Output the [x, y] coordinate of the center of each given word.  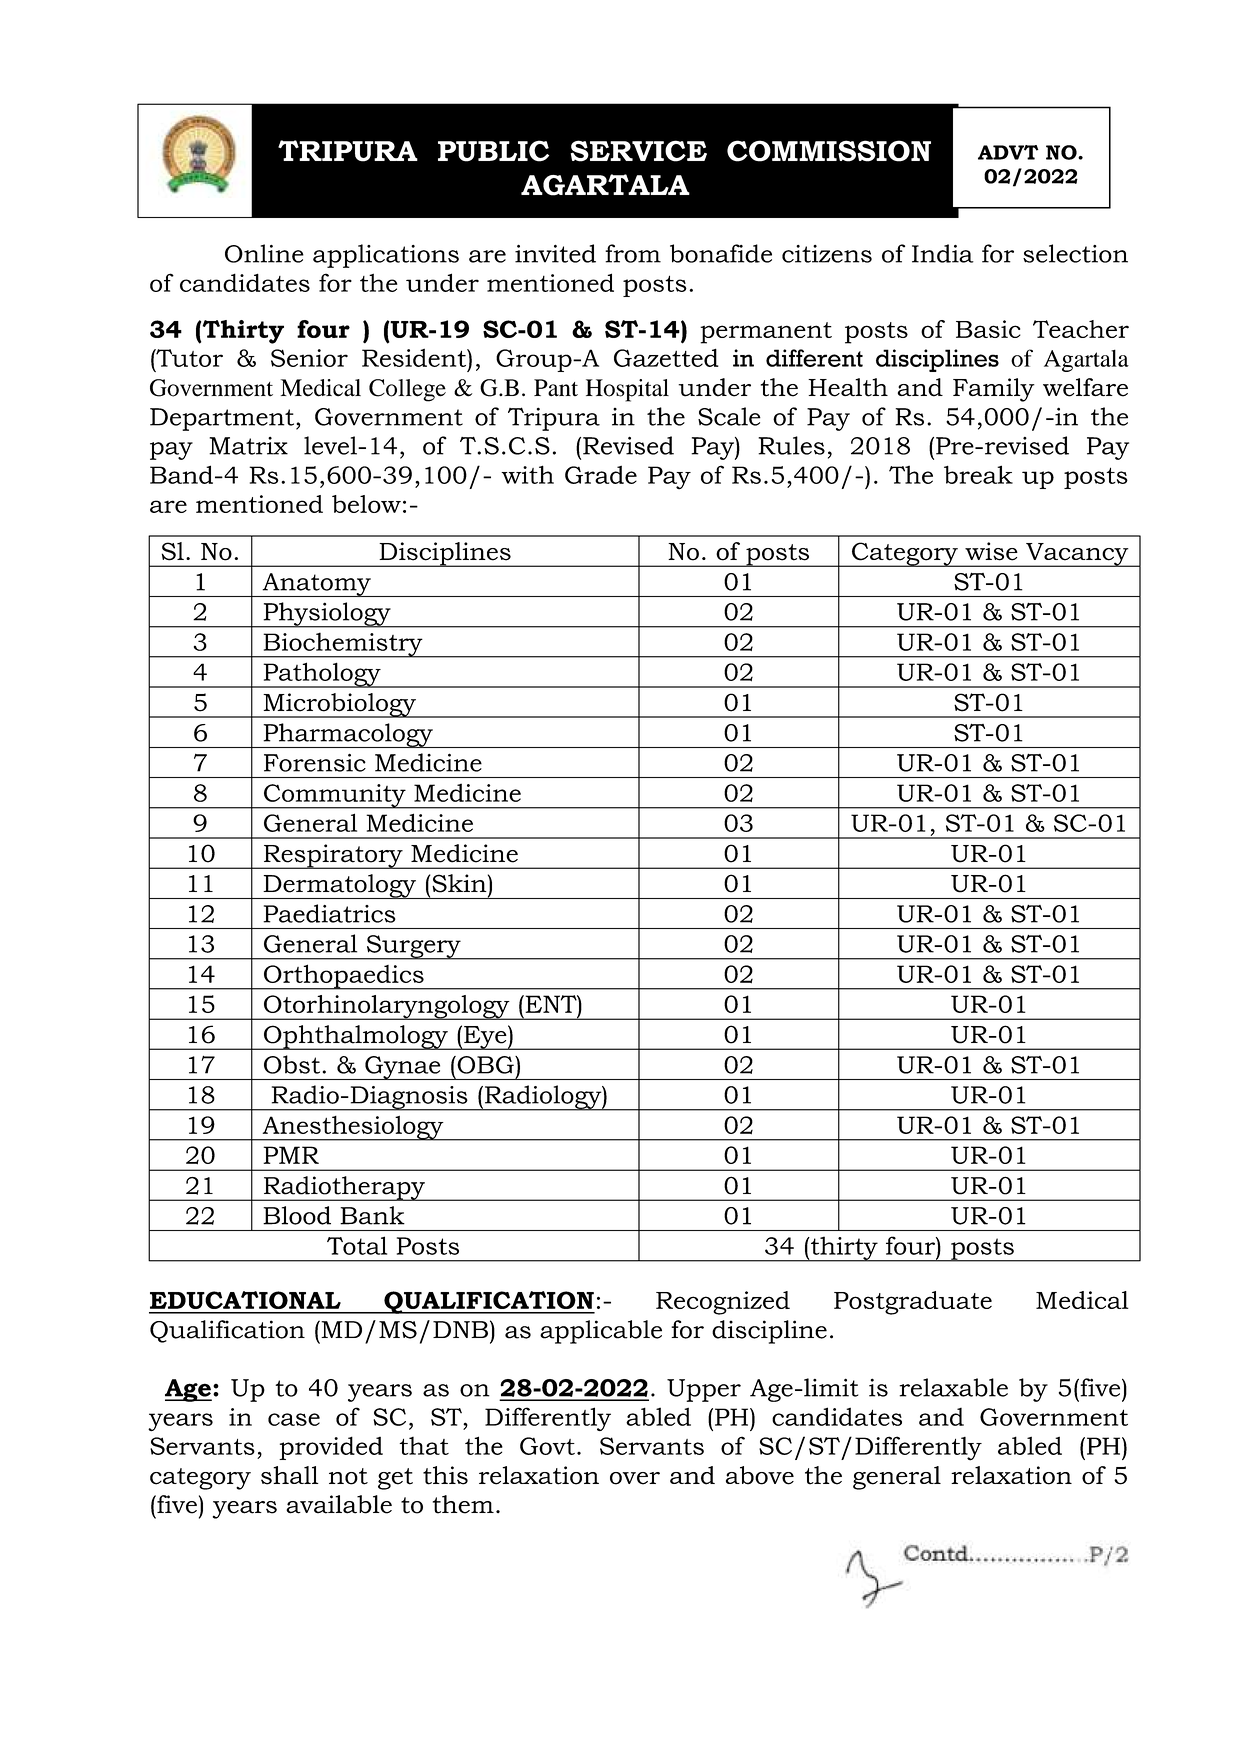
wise [991, 551]
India [943, 253]
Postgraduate [913, 1303]
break [978, 474]
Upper [704, 1390]
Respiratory [333, 856]
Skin [459, 883]
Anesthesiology [353, 1128]
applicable [601, 1332]
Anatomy [316, 585]
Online [264, 253]
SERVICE [639, 151]
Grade [601, 474]
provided [331, 1448]
